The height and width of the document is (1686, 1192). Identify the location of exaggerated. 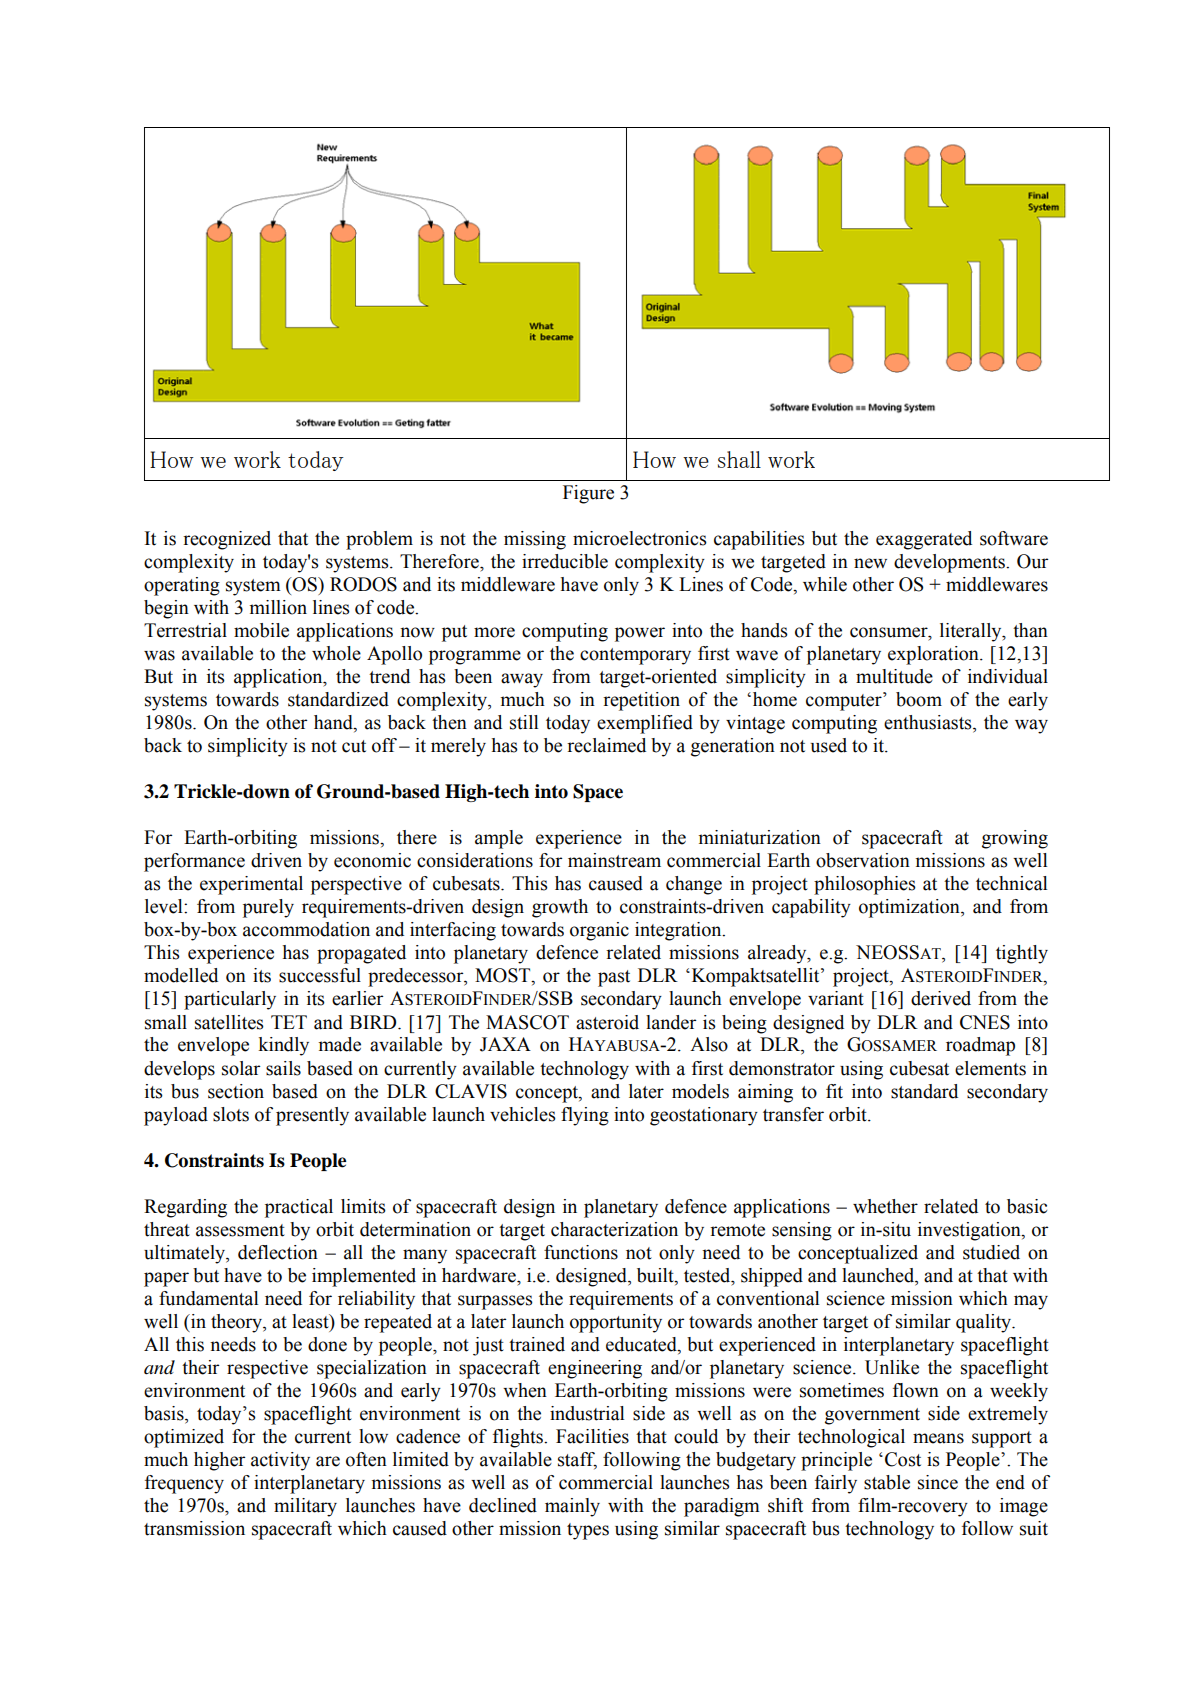
(924, 540).
